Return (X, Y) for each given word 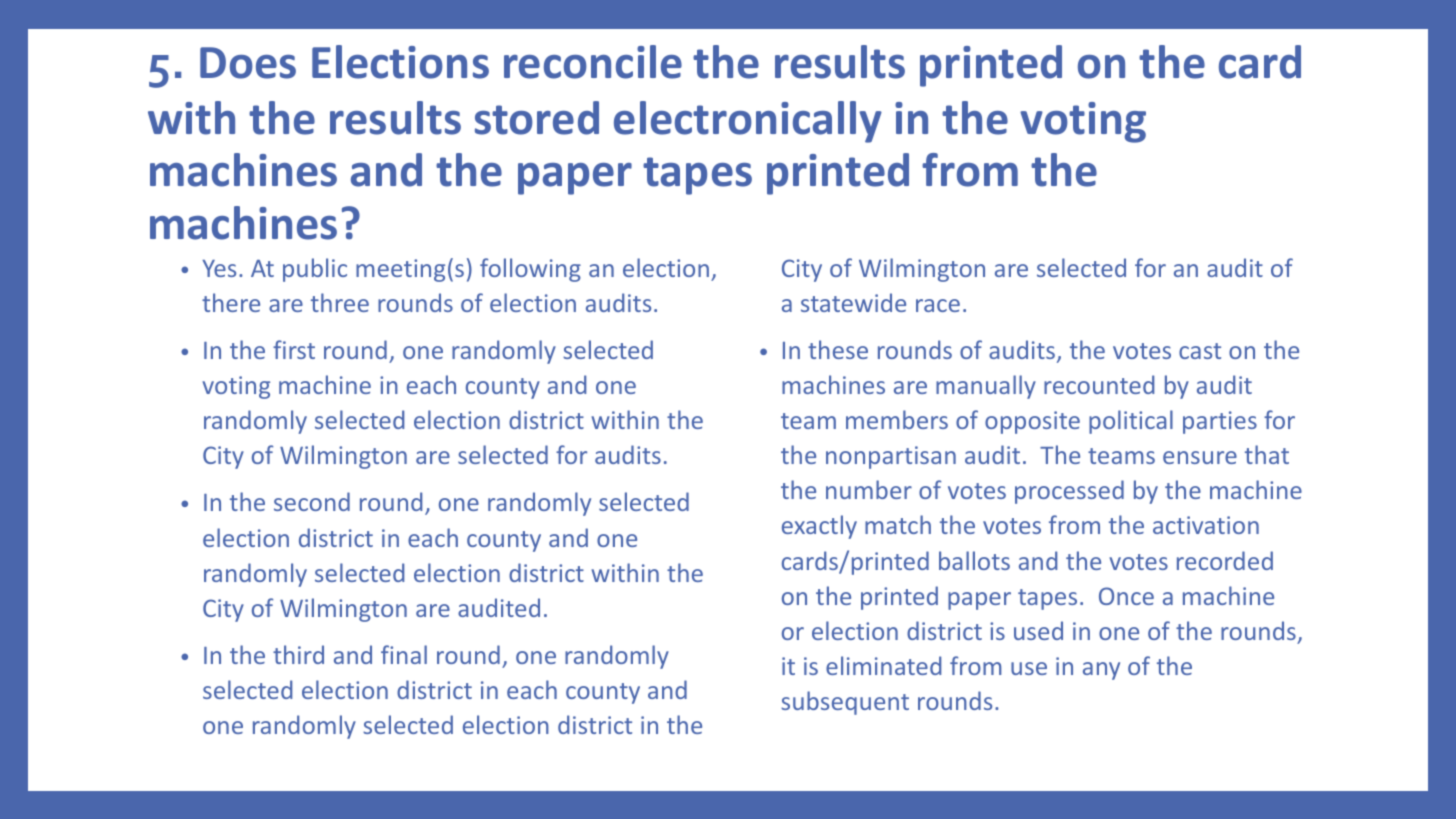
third (298, 654)
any (1101, 671)
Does (248, 63)
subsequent (845, 703)
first (294, 349)
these (838, 349)
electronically (748, 122)
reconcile (593, 62)
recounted (1099, 384)
